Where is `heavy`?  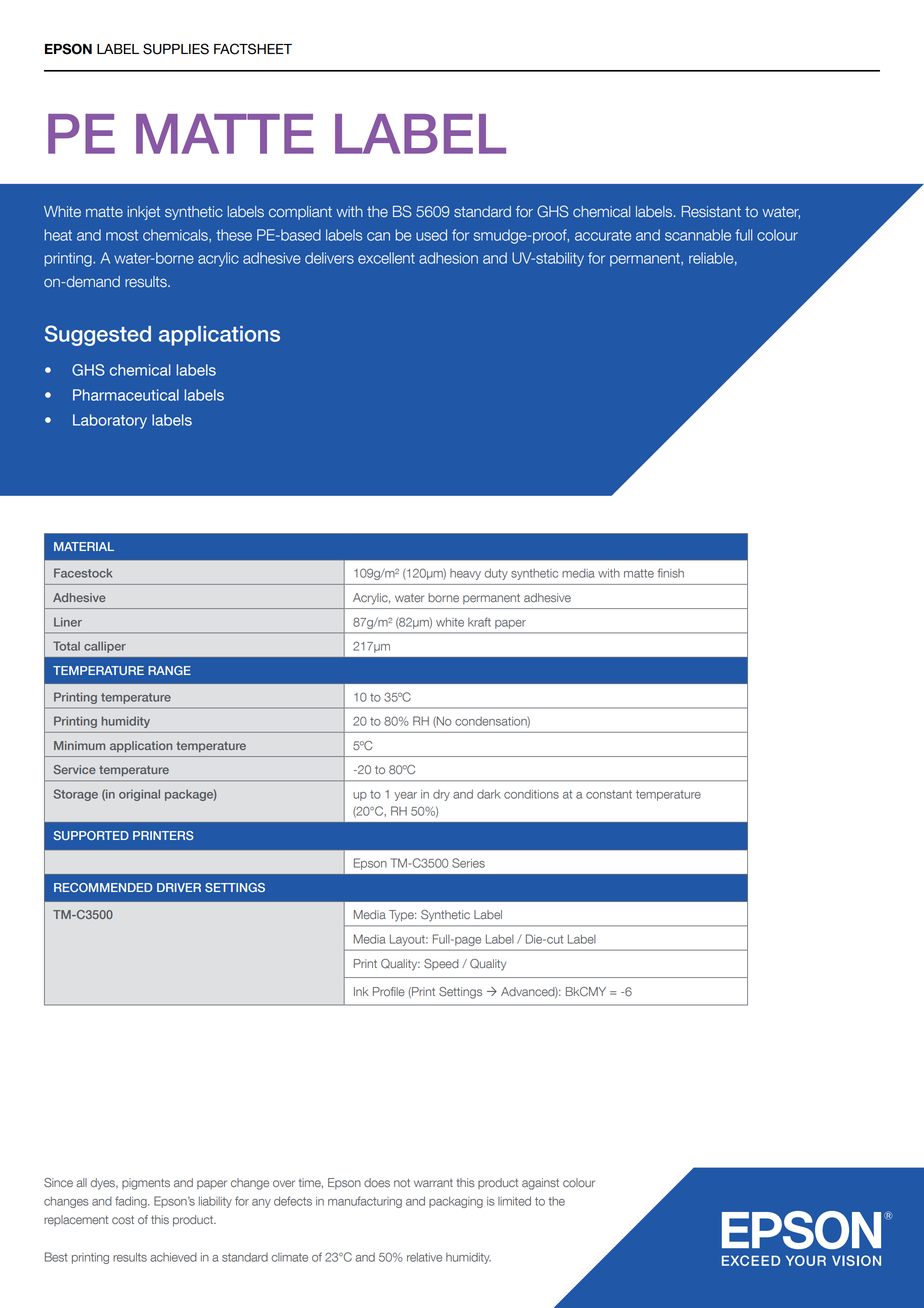
heavy is located at coordinates (465, 574).
